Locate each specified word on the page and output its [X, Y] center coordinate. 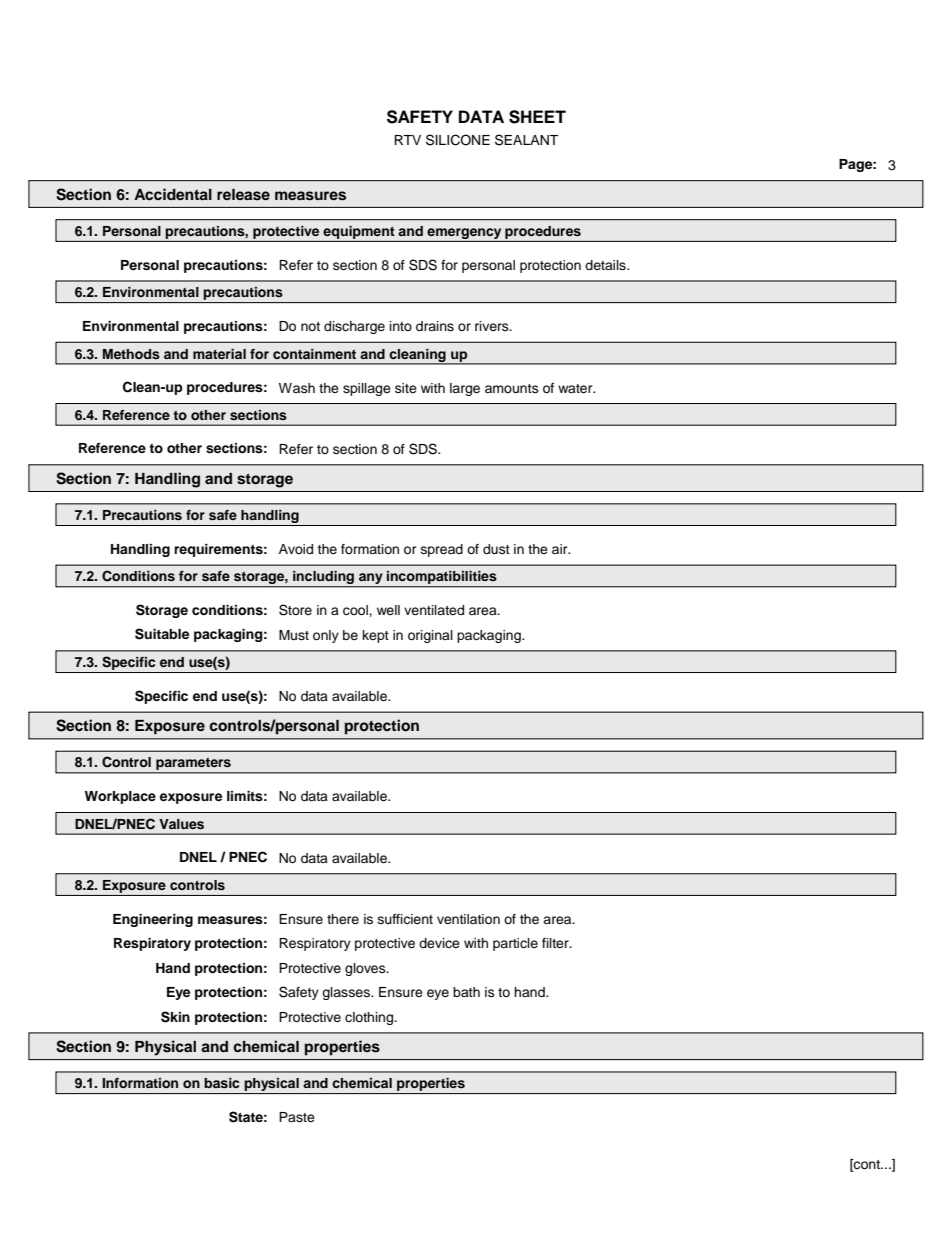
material [219, 354]
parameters [193, 765]
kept [376, 636]
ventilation [468, 919]
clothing [370, 1018]
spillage [367, 389]
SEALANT [526, 140]
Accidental [173, 194]
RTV [407, 140]
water [576, 388]
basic [221, 1083]
